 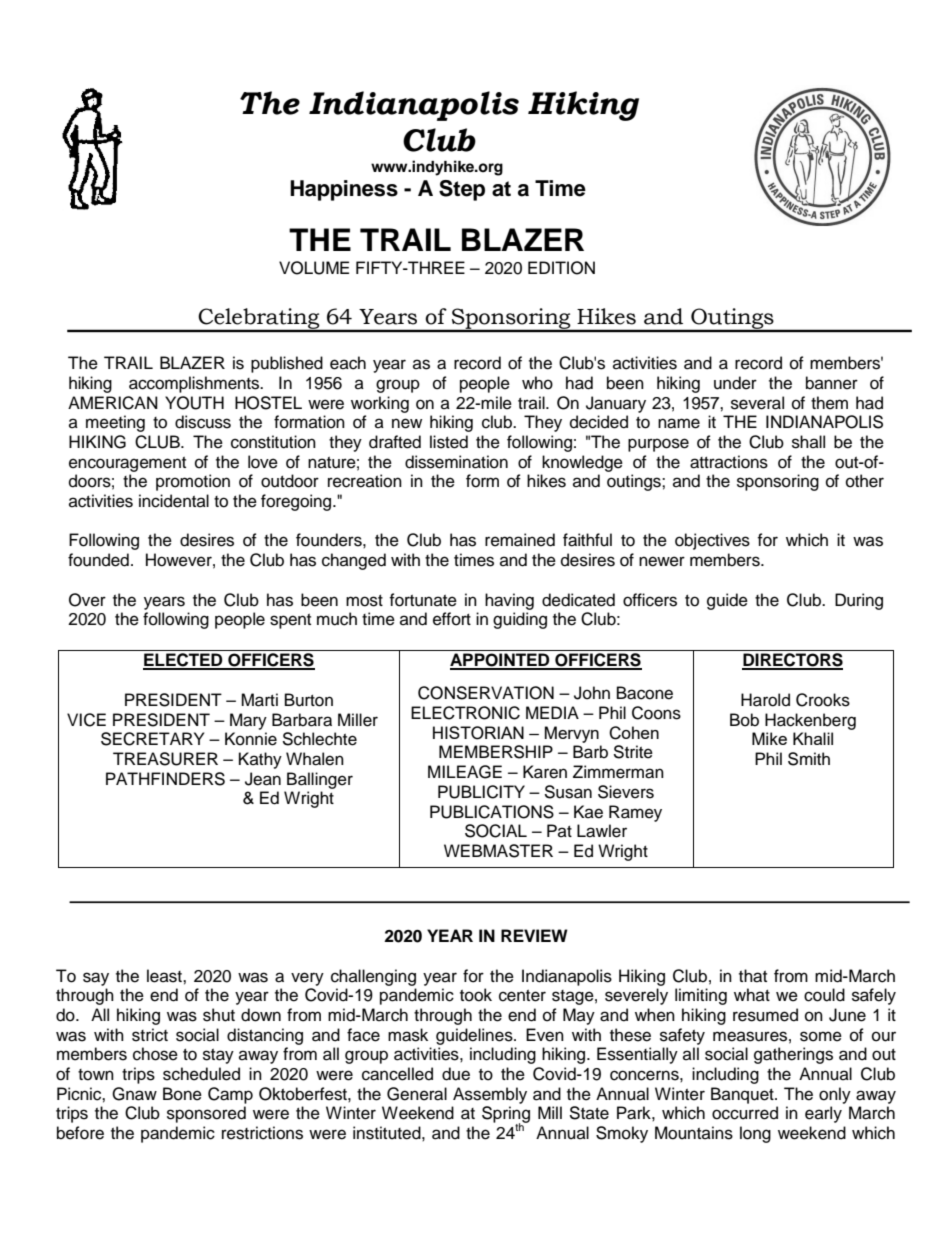 I want to click on Bone, so click(x=182, y=1094).
